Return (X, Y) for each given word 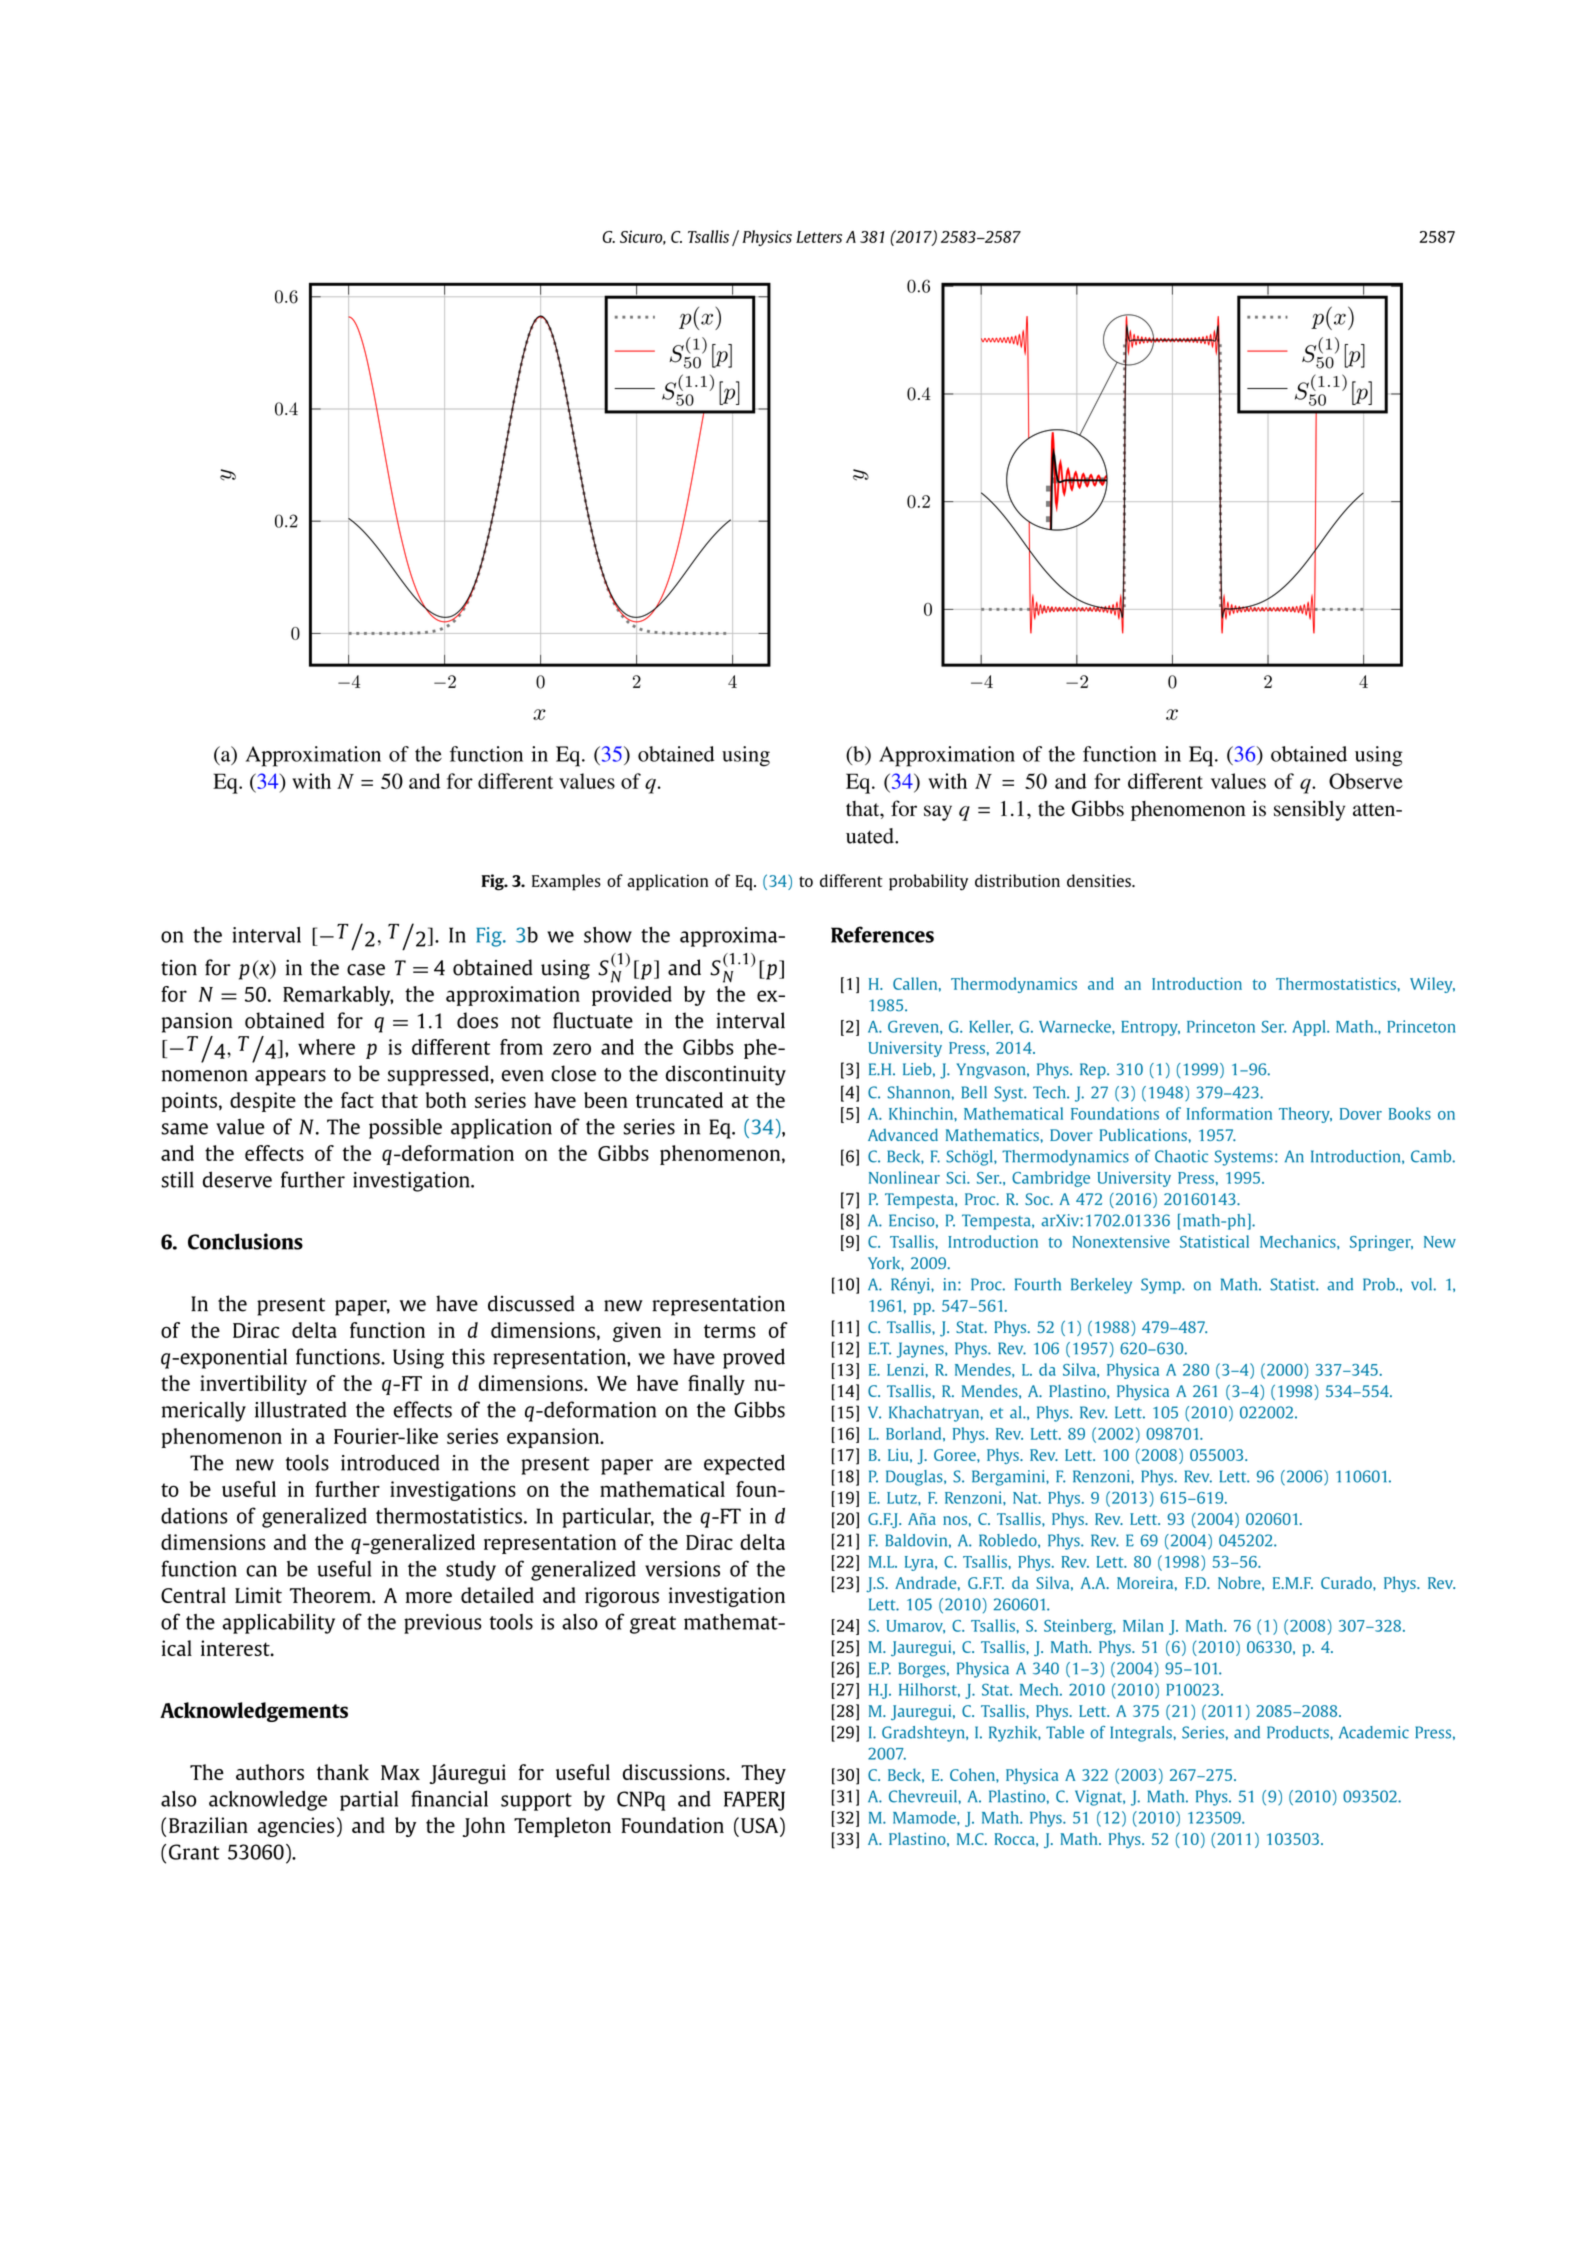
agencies (296, 1827)
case (366, 970)
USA (761, 1825)
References (882, 934)
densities (1100, 880)
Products (1299, 1732)
